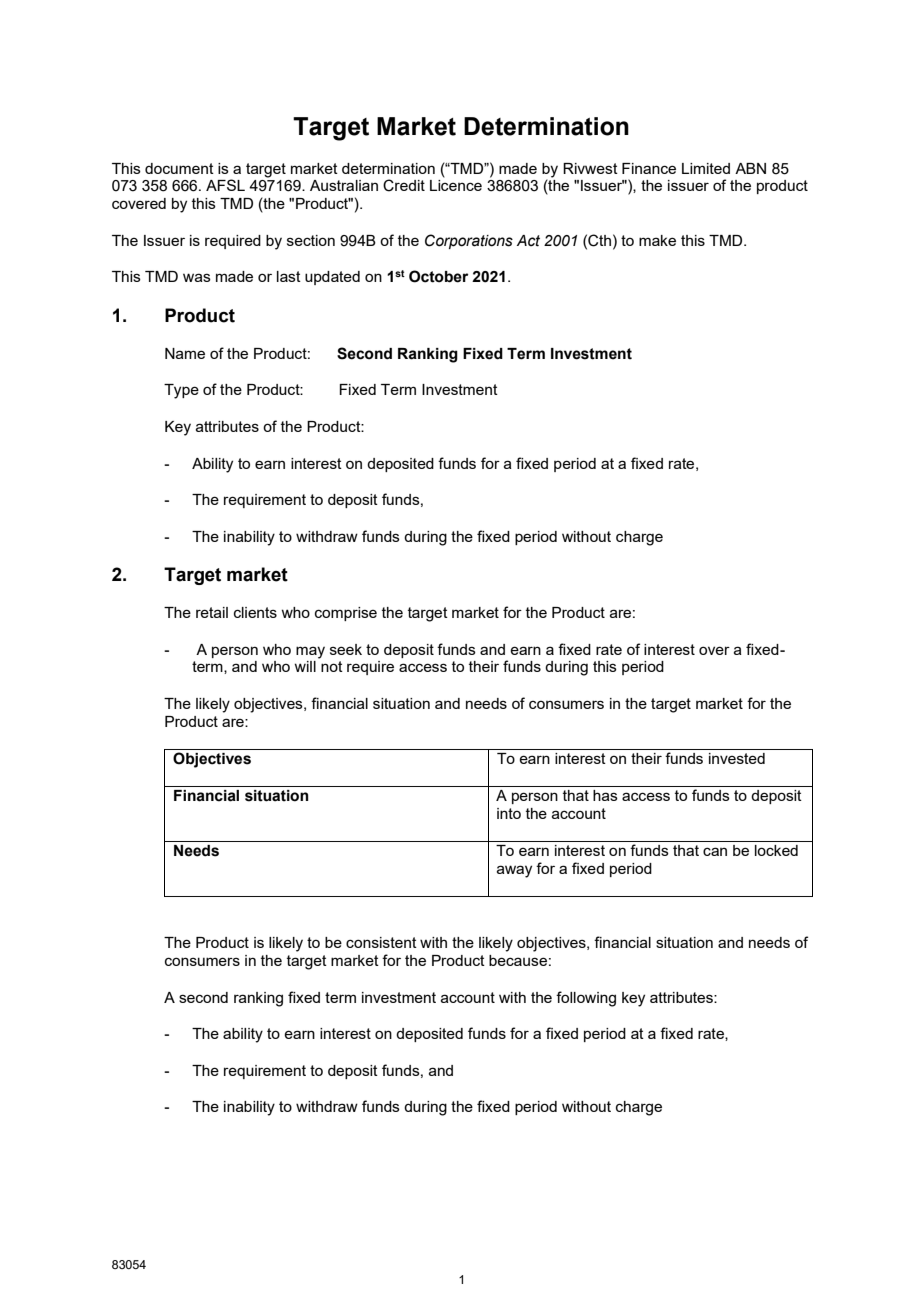  I want to click on Licence, so click(456, 185).
